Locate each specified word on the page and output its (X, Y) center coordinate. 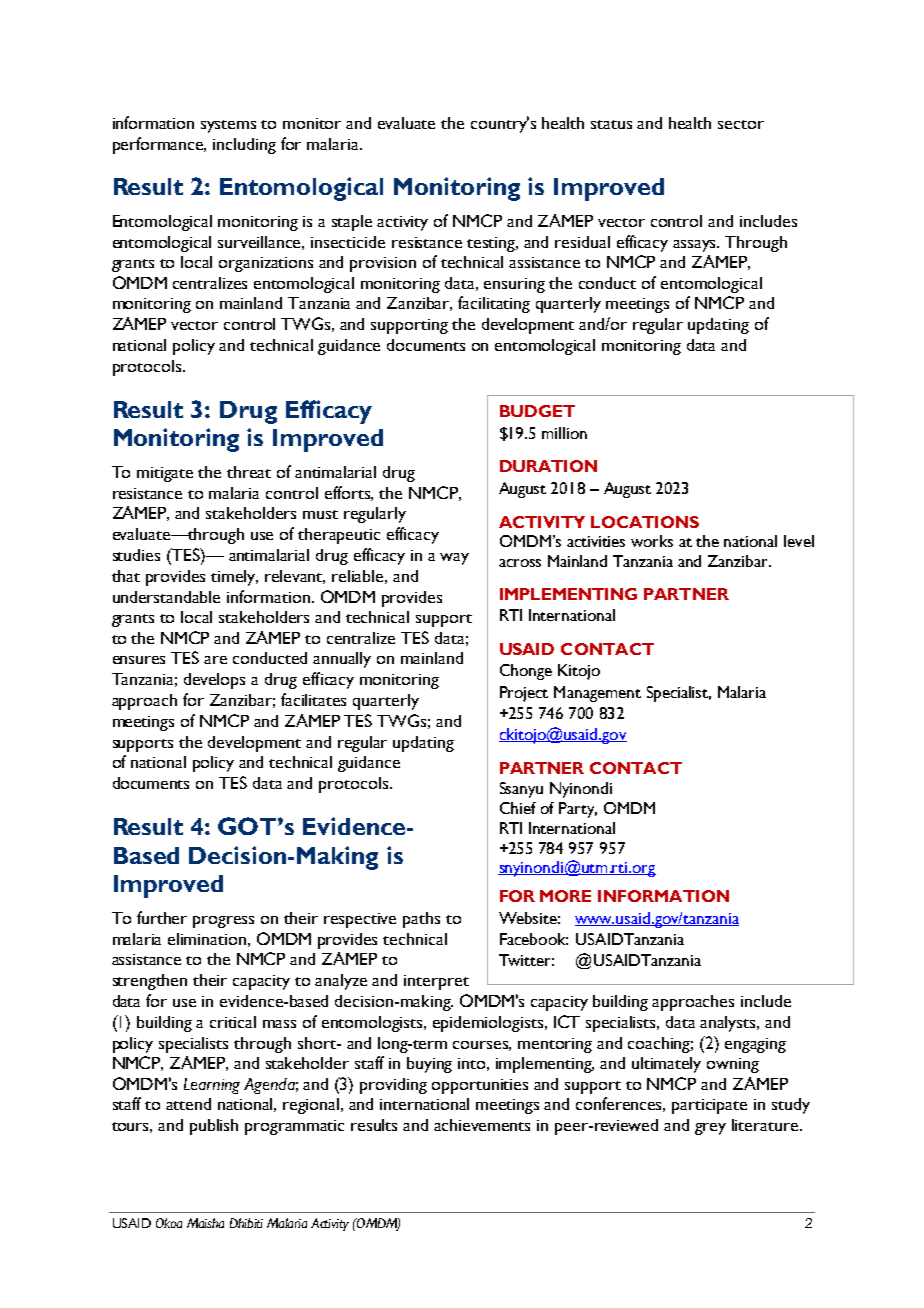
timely (234, 578)
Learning (212, 1086)
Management (597, 694)
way (454, 559)
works (652, 541)
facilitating (494, 304)
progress (223, 922)
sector (741, 124)
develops (214, 681)
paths (421, 920)
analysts (729, 1024)
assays (696, 246)
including (244, 146)
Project (524, 694)
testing (492, 244)
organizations (266, 264)
